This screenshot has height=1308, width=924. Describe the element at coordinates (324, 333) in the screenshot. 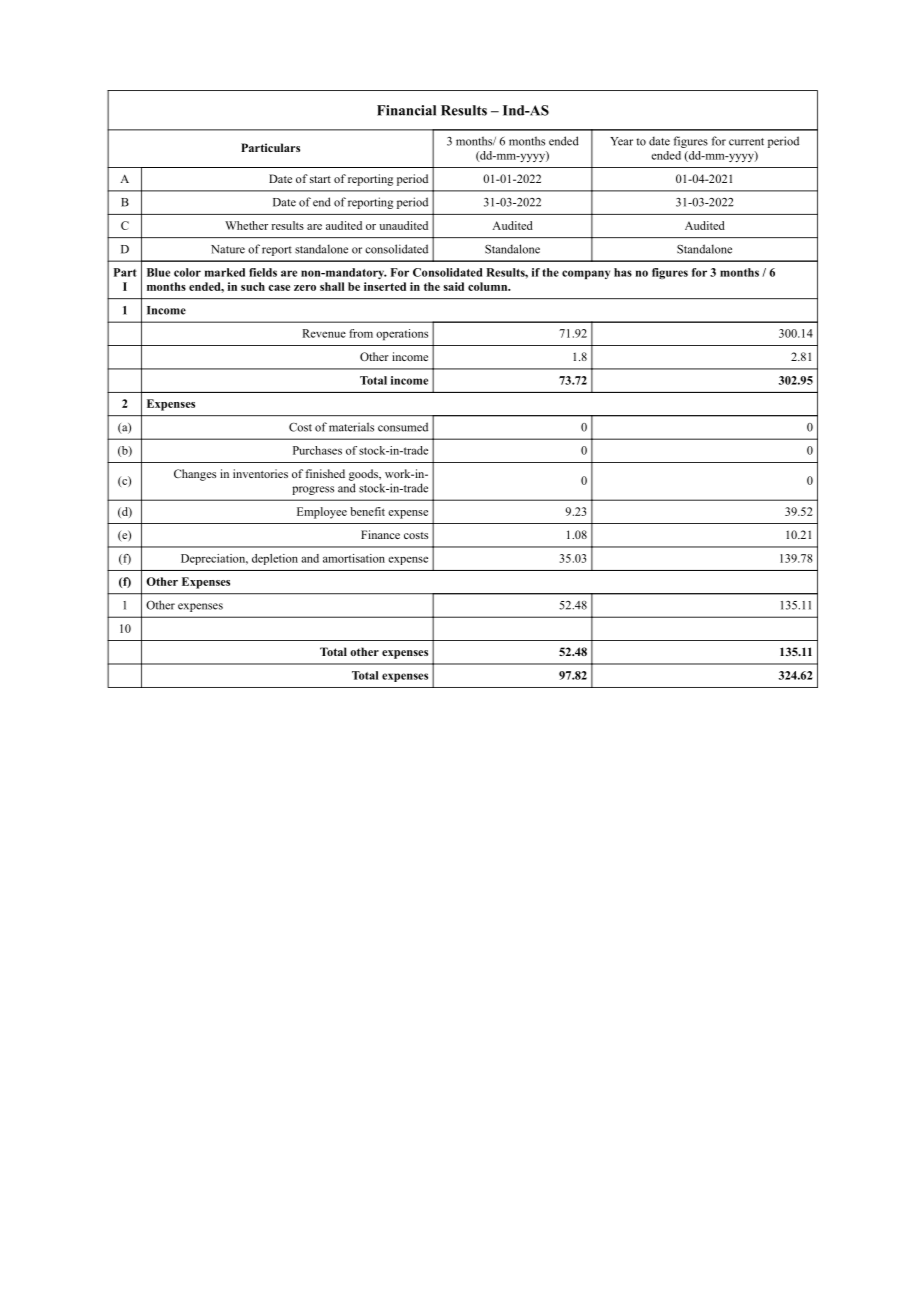

I see `Revenue` at that location.
